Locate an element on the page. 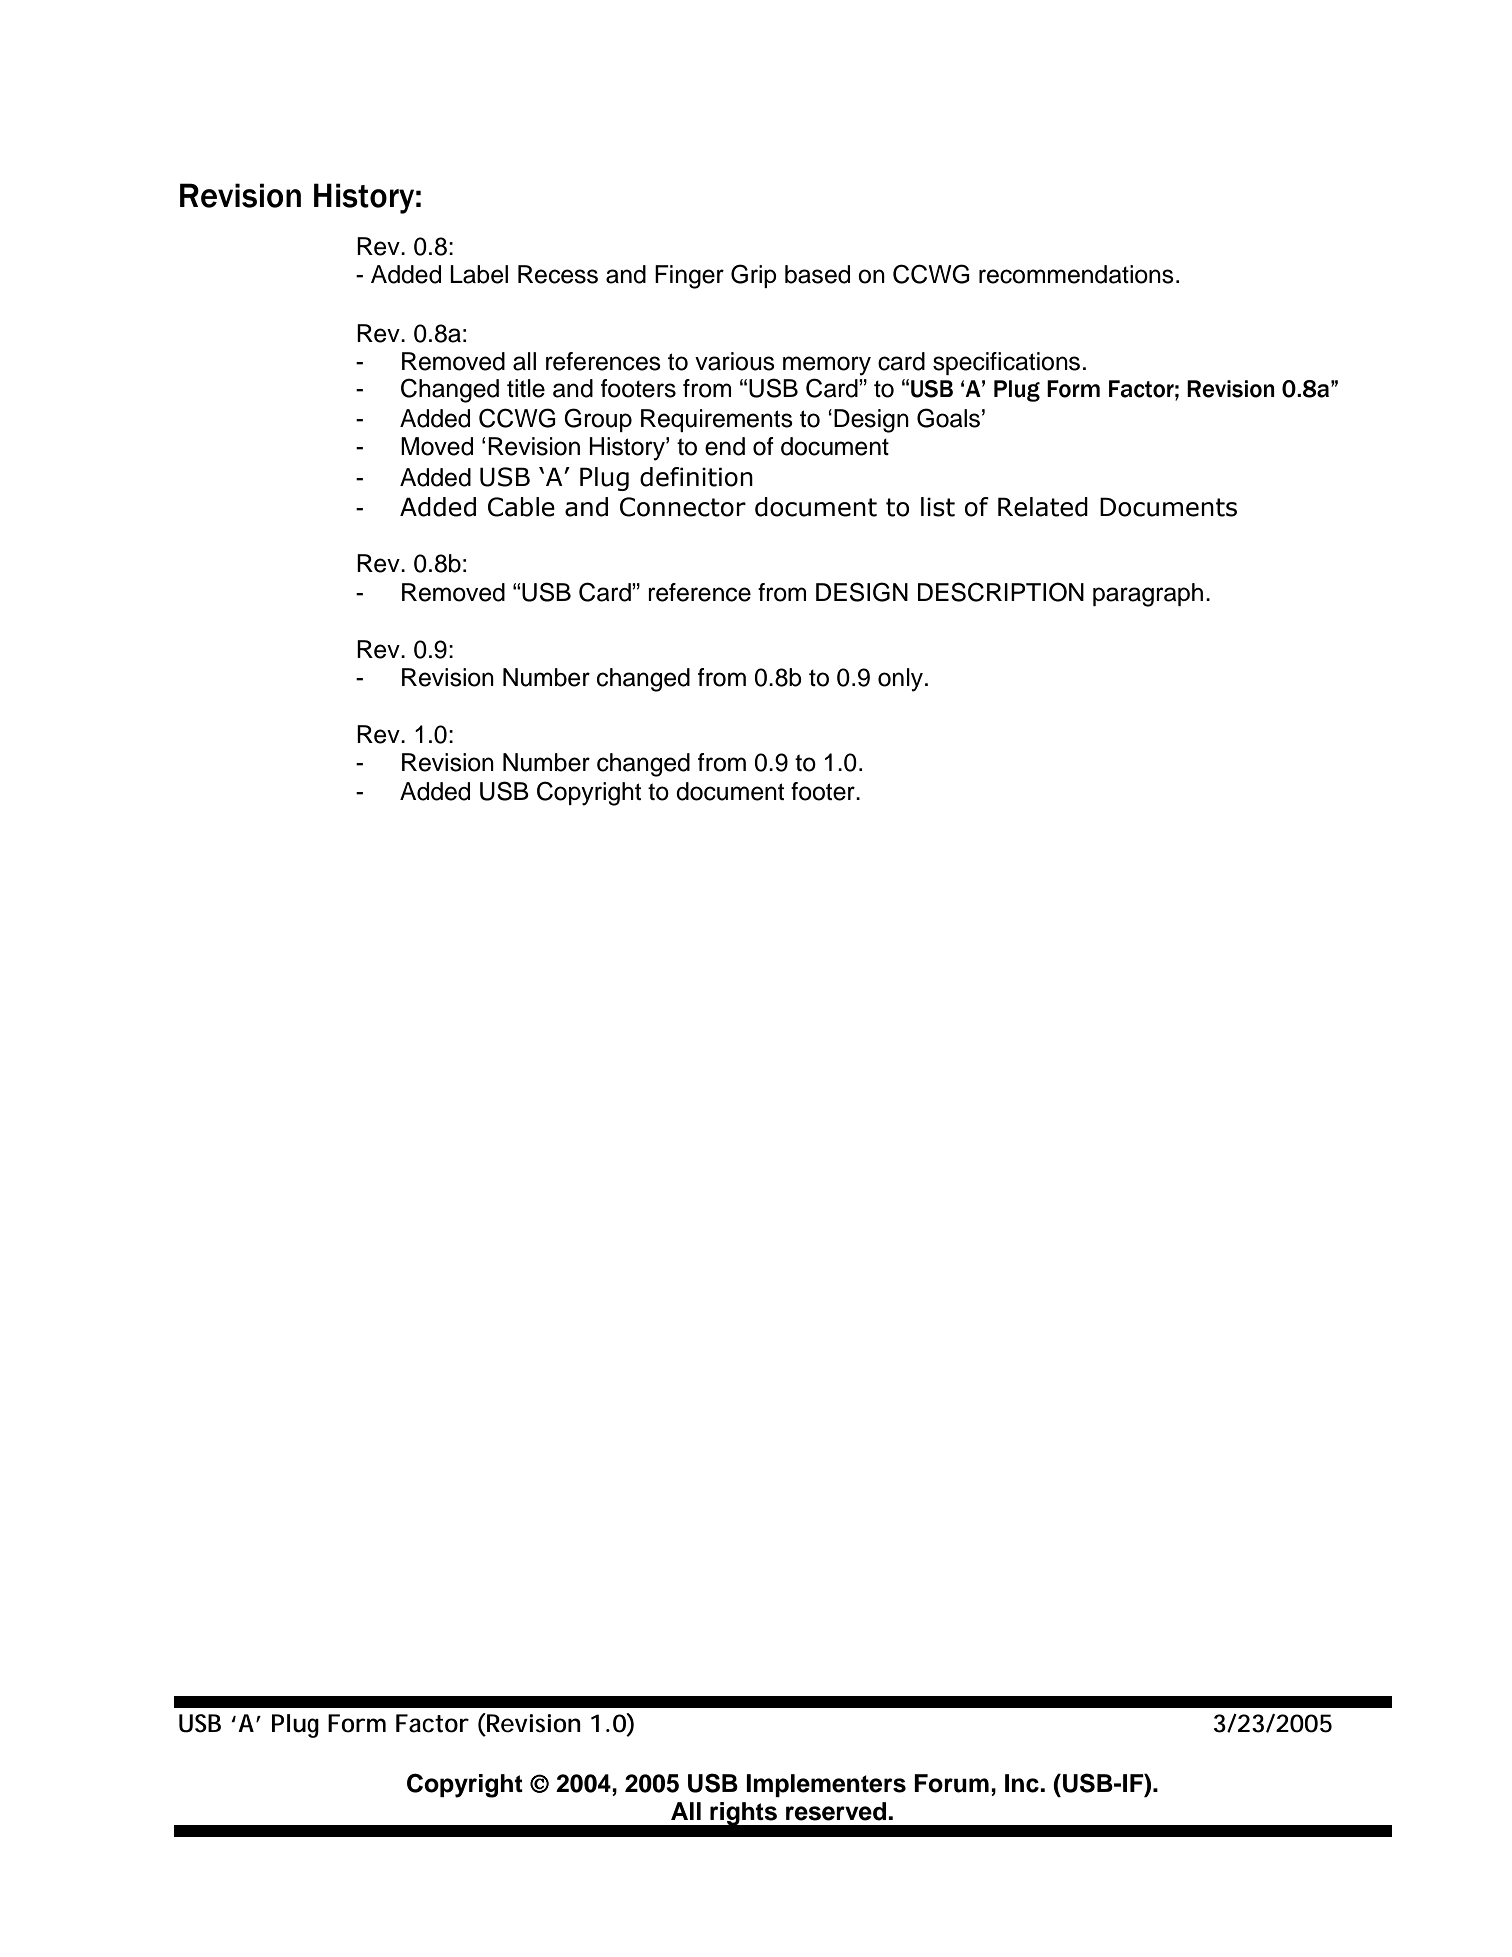 The width and height of the page is (1512, 1957). definition is located at coordinates (696, 477).
